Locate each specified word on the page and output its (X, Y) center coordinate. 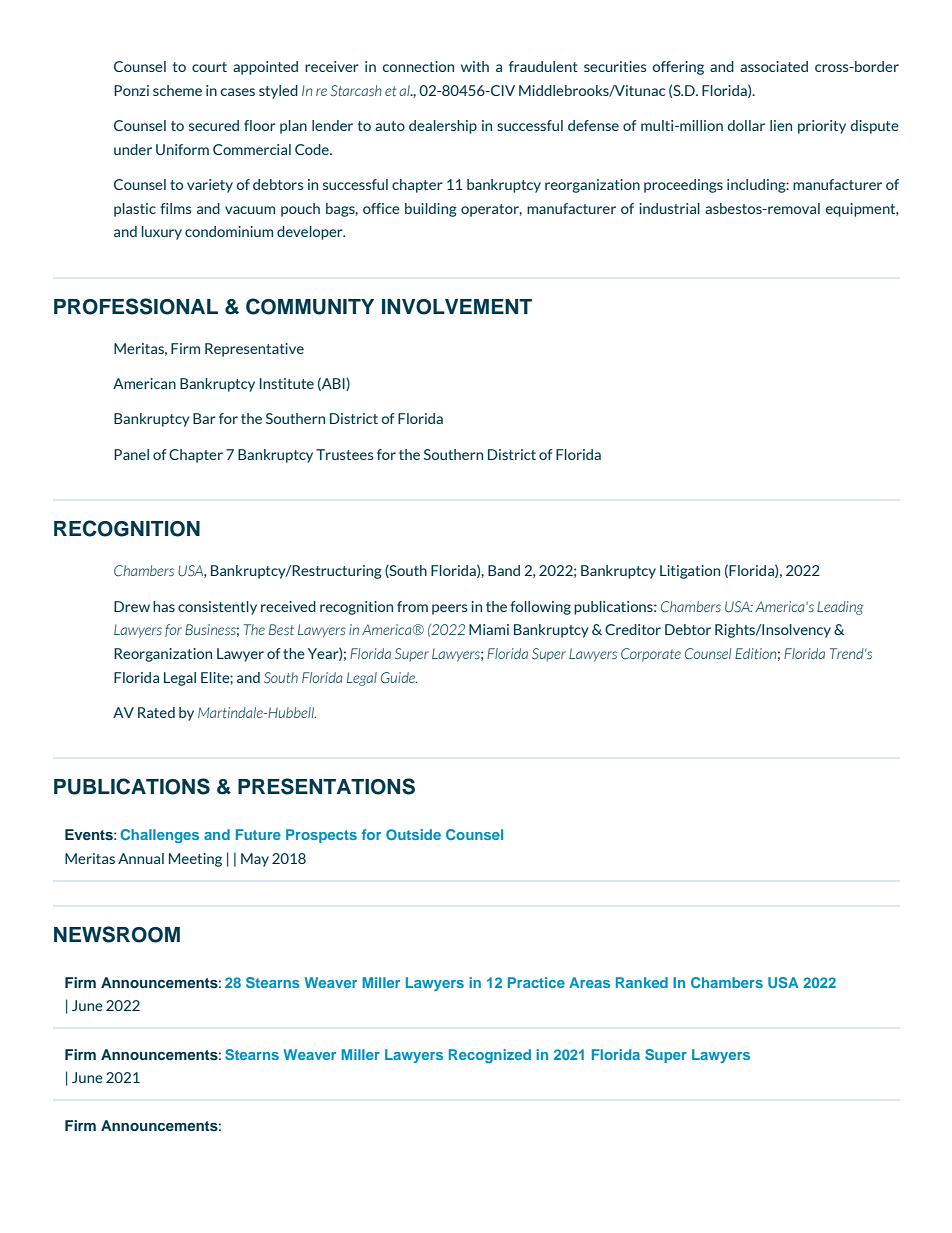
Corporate (651, 655)
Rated (156, 712)
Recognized (490, 1056)
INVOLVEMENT (457, 307)
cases (238, 92)
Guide (399, 678)
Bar (204, 418)
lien (781, 125)
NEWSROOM (117, 934)
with (475, 66)
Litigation (690, 572)
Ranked (642, 982)
